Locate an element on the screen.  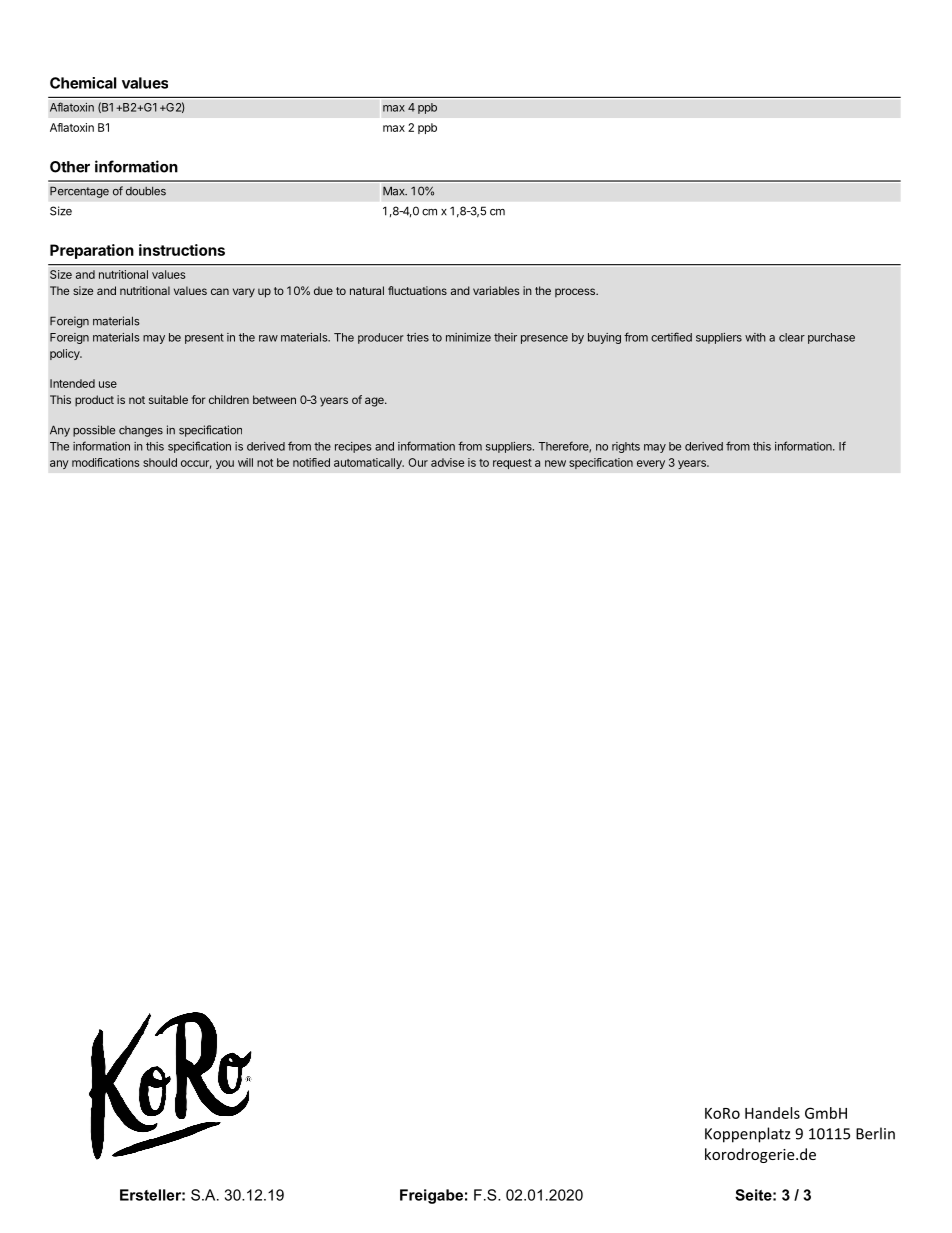
Berlin is located at coordinates (875, 1133).
